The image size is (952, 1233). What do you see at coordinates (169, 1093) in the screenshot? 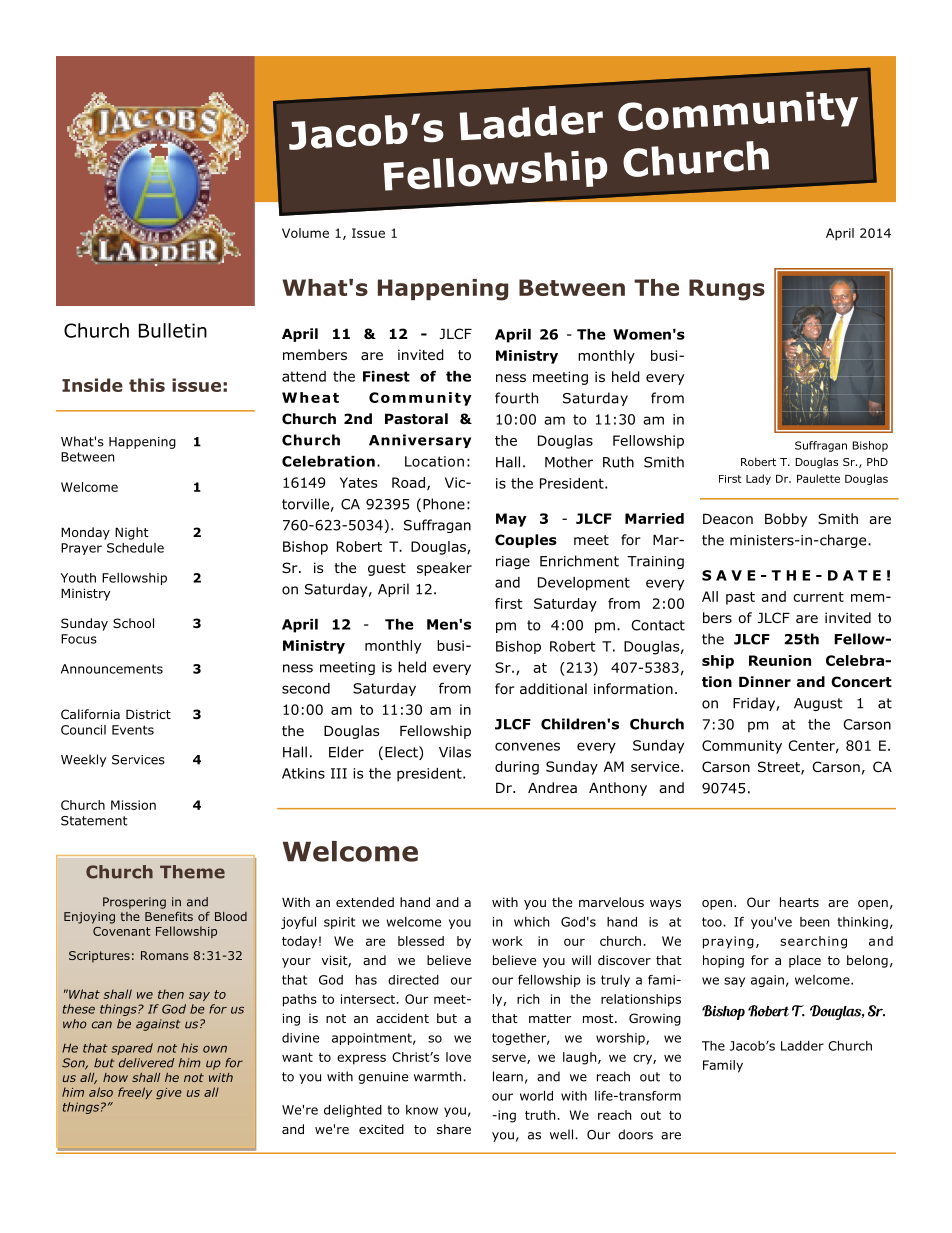
I see `give` at bounding box center [169, 1093].
